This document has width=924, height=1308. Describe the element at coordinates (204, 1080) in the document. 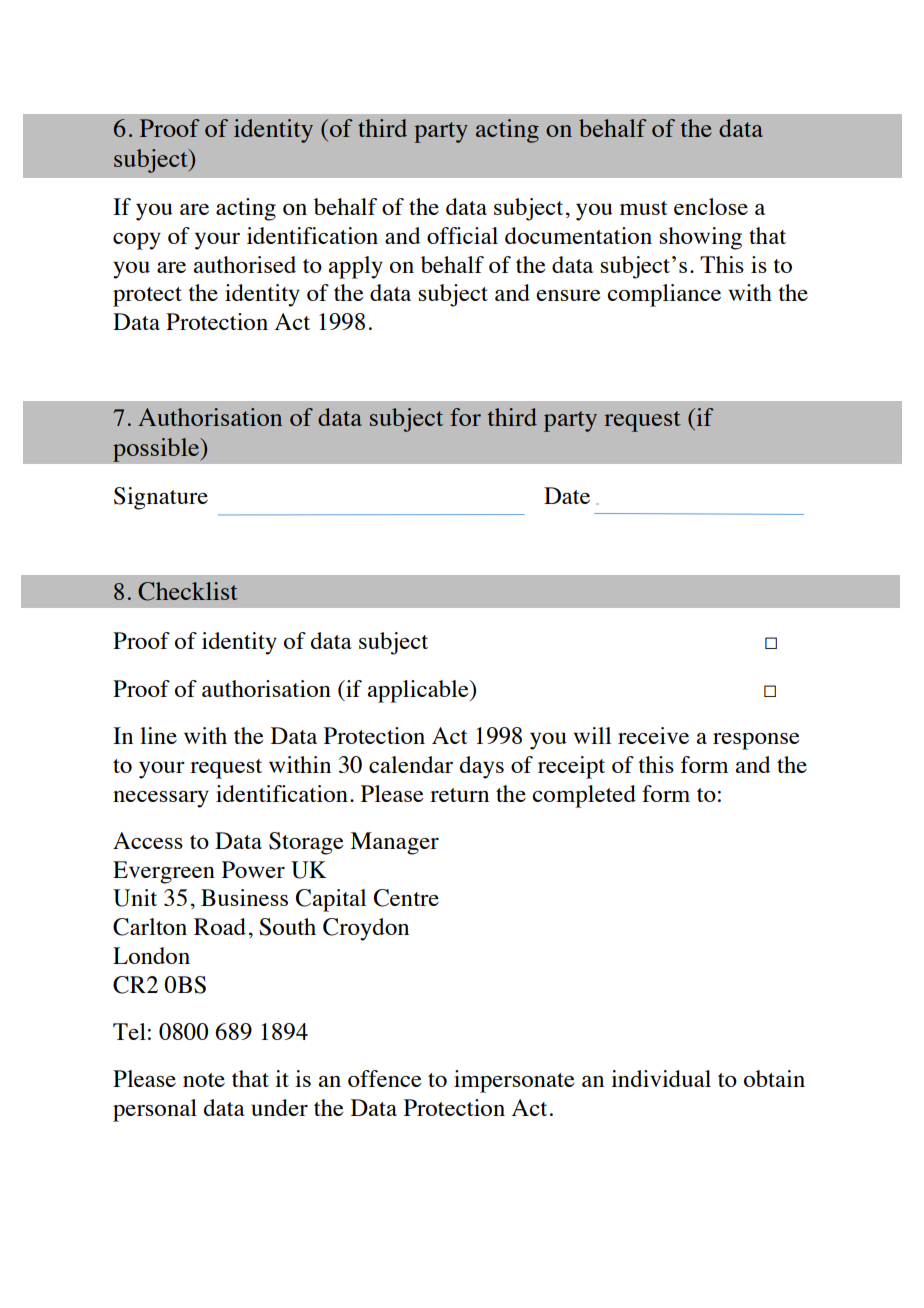

I see `note` at that location.
